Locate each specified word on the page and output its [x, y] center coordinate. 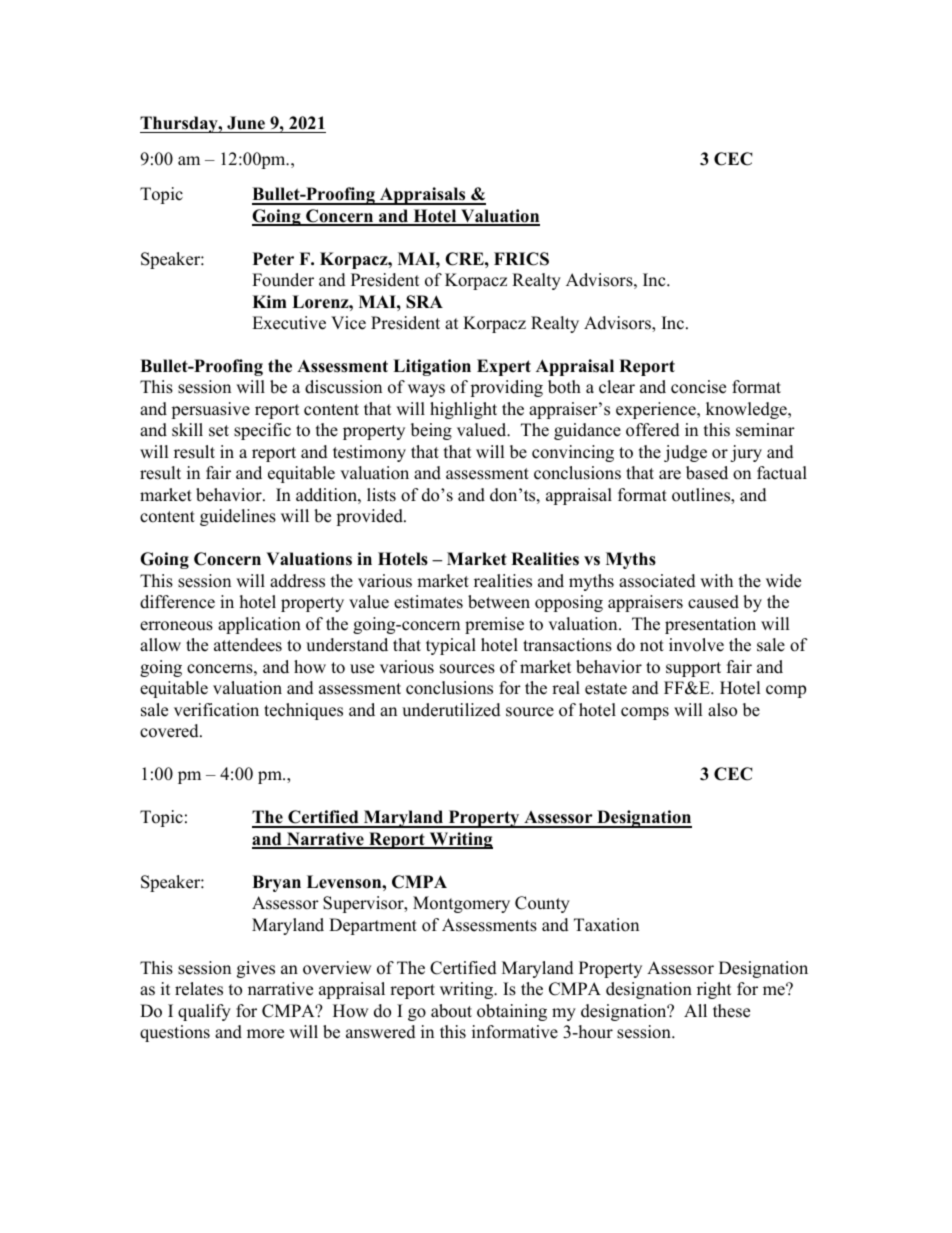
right [714, 990]
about [451, 1011]
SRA [424, 302]
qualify [204, 1012]
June [246, 123]
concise [698, 387]
